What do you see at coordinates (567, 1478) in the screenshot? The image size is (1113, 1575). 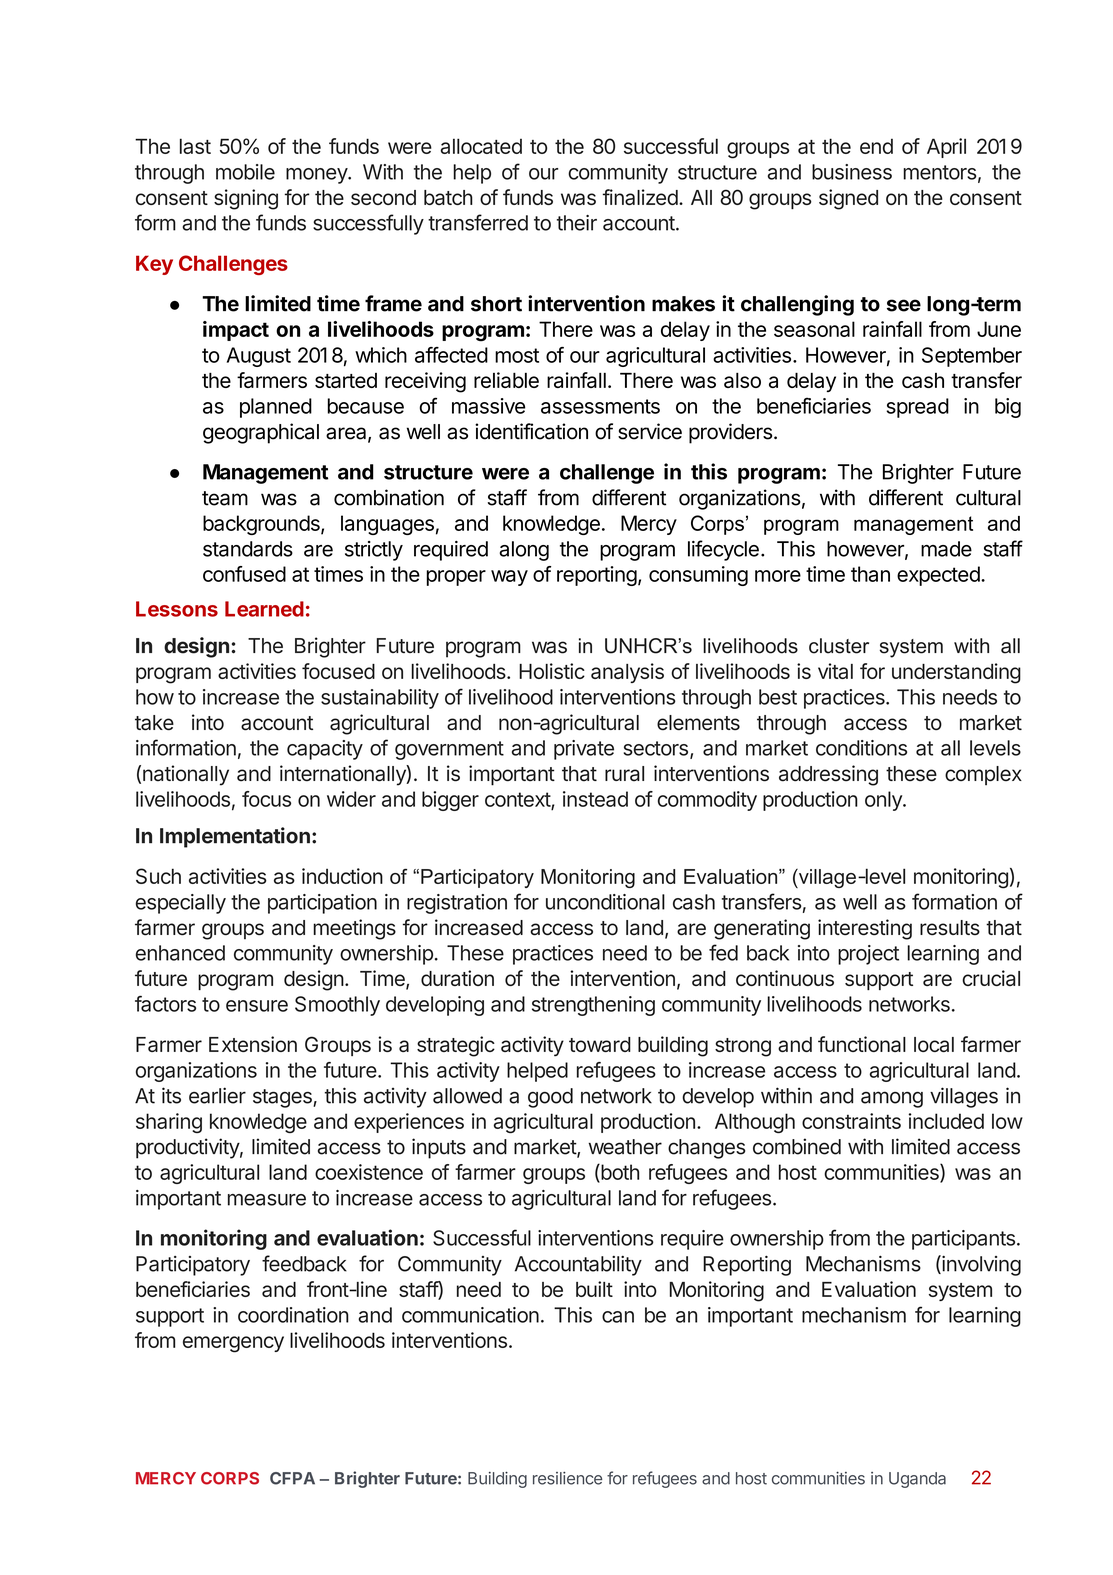 I see `resilience` at bounding box center [567, 1478].
